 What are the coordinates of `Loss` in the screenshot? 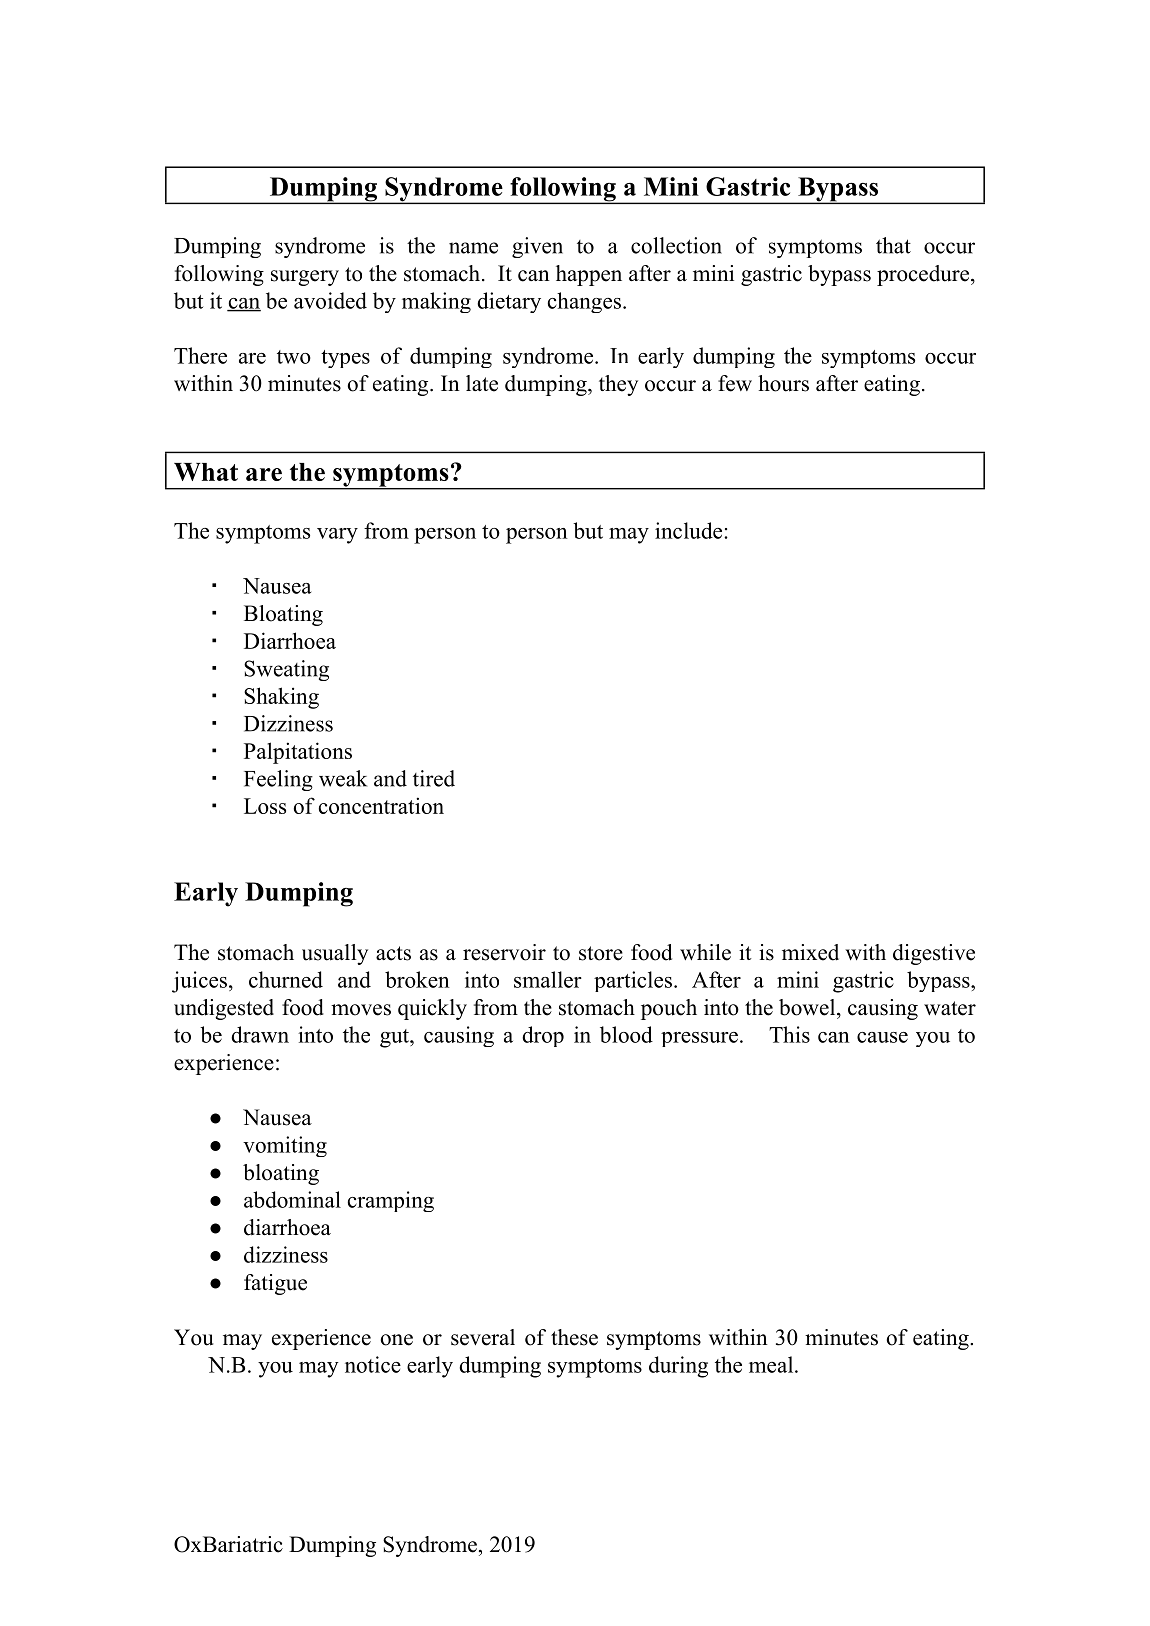 It's located at (265, 806).
